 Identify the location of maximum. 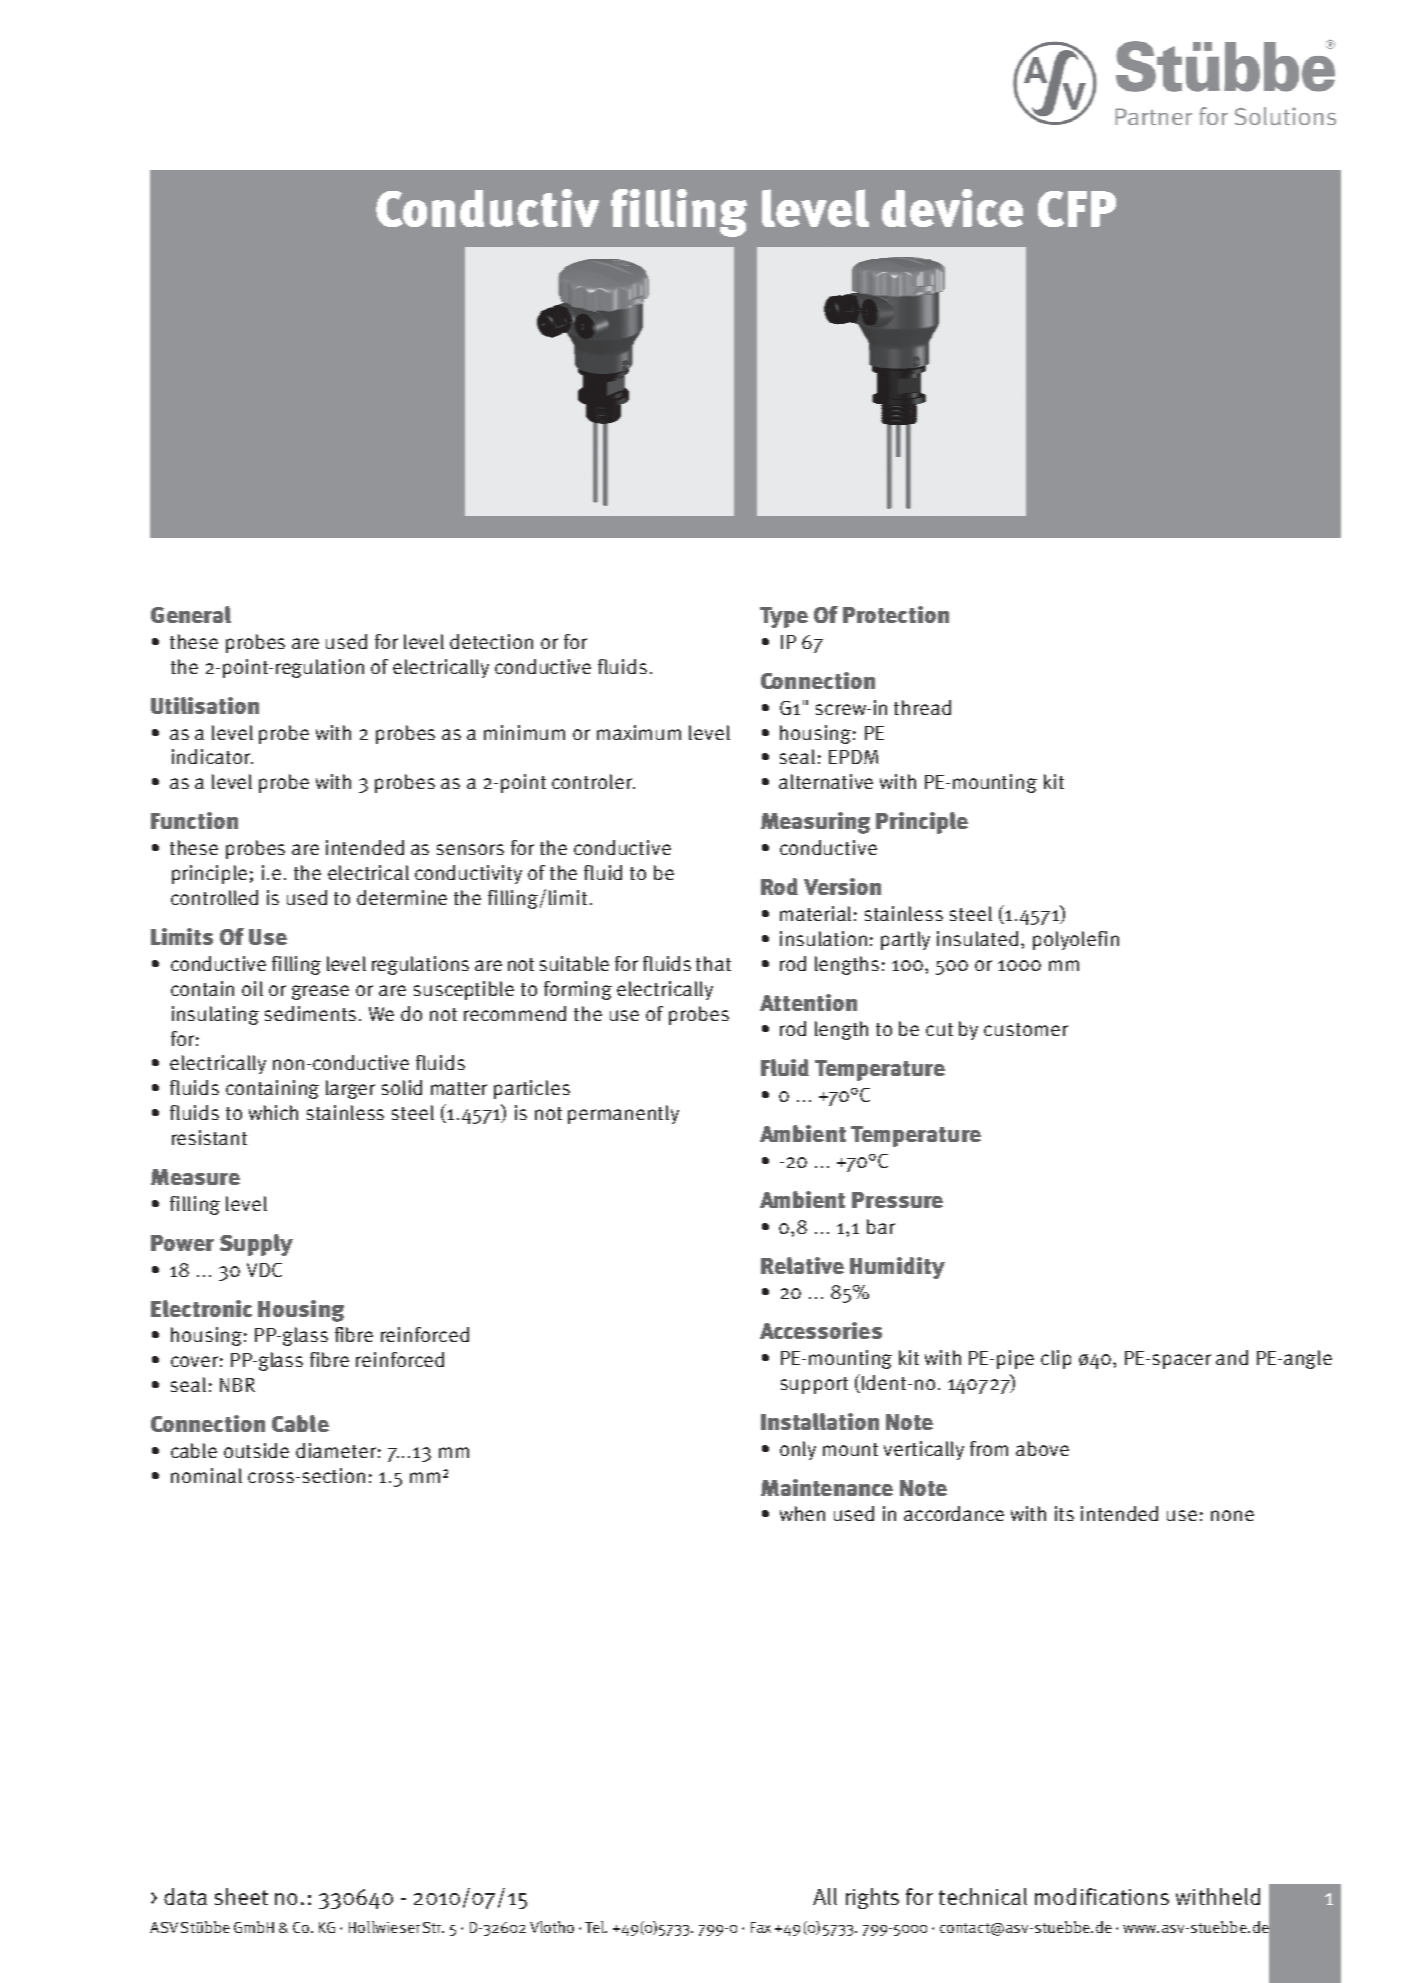
(639, 732).
